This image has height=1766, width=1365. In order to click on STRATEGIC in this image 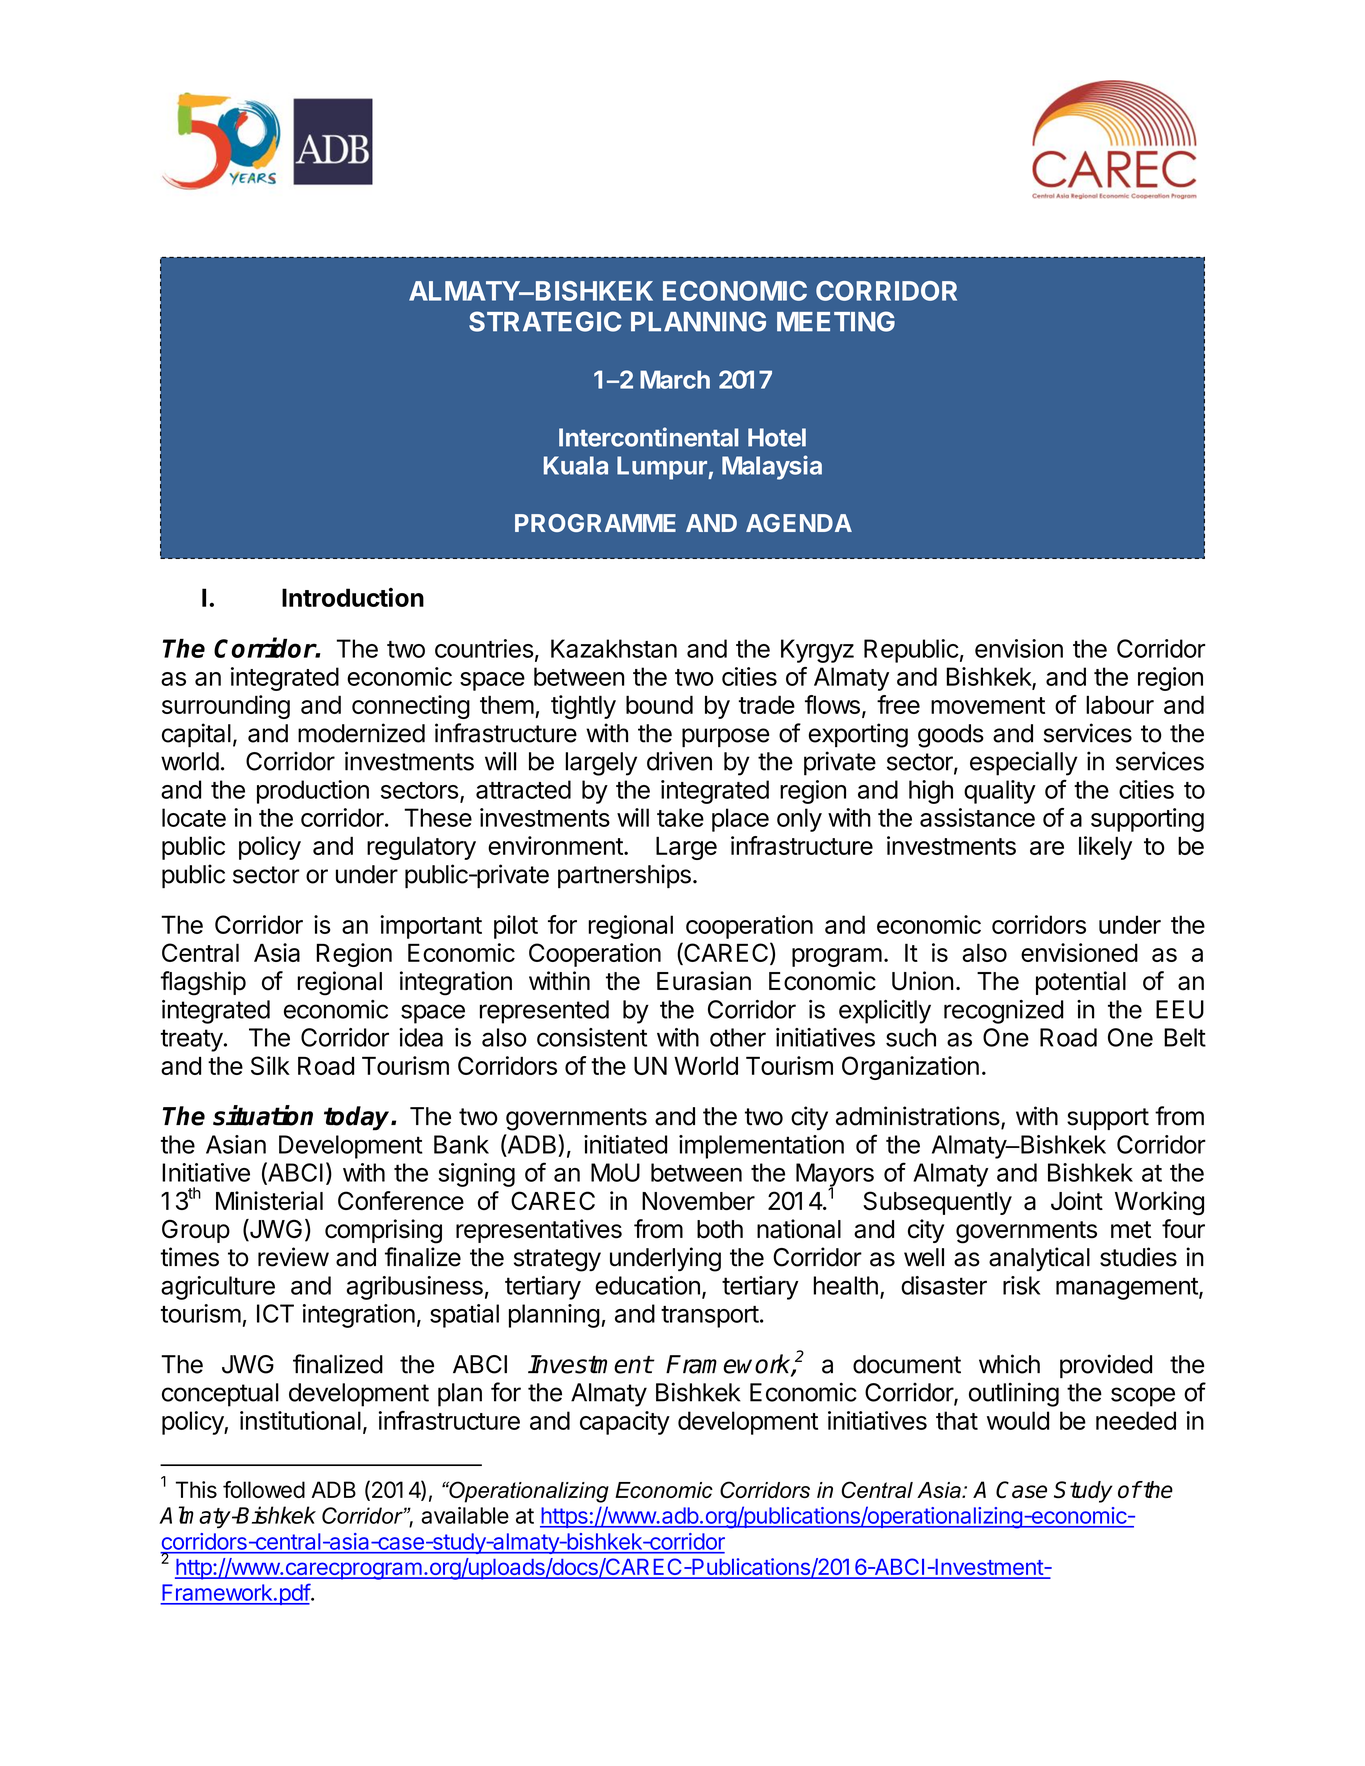, I will do `click(545, 321)`.
